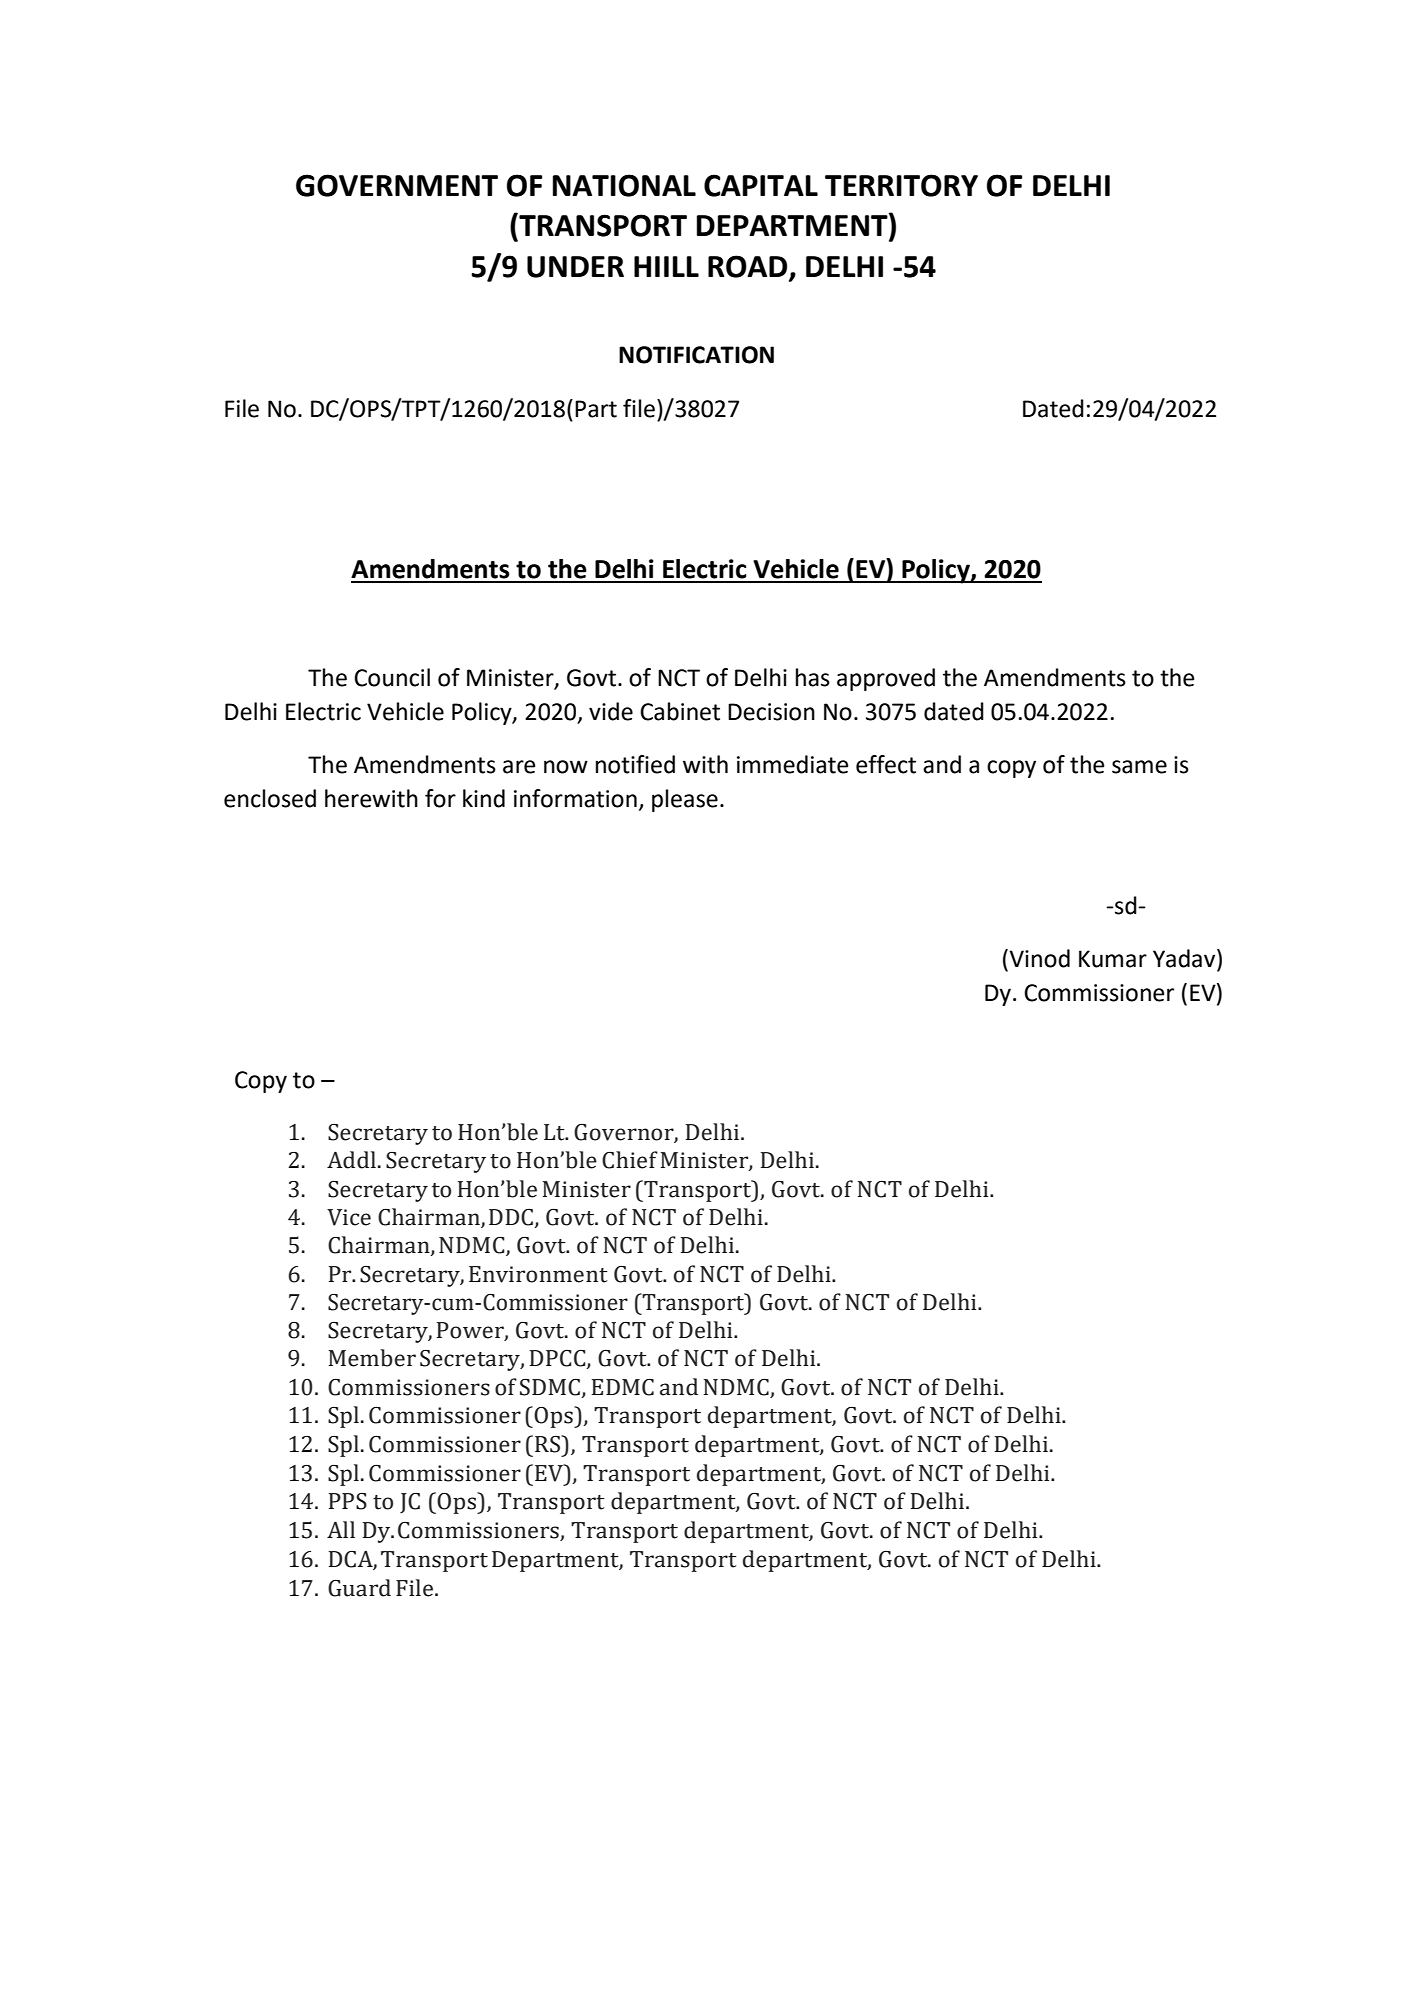 The image size is (1407, 1990). Describe the element at coordinates (397, 185) in the image. I see `GOVERNMENT` at that location.
